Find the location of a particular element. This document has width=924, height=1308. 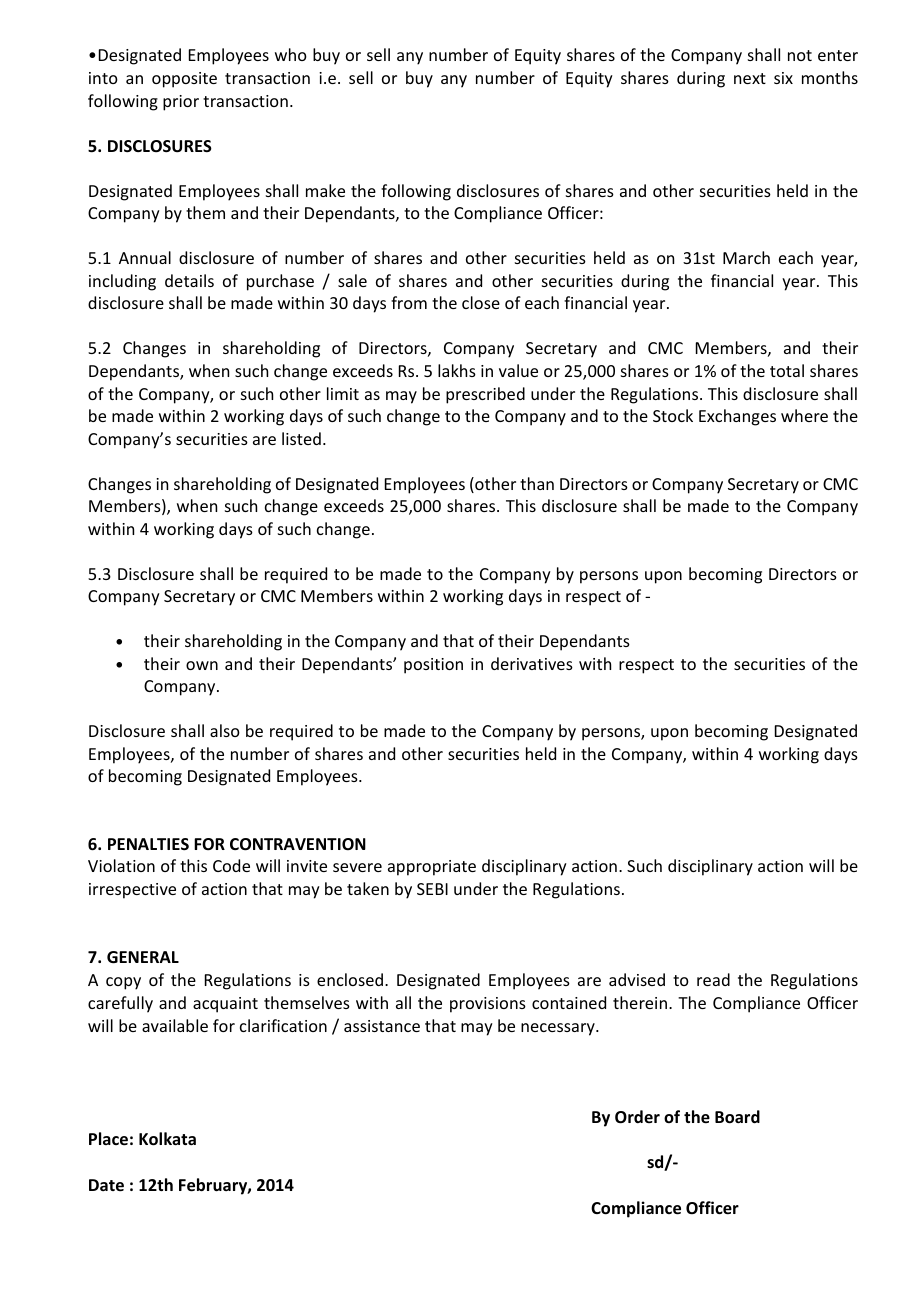

opposite is located at coordinates (184, 80).
